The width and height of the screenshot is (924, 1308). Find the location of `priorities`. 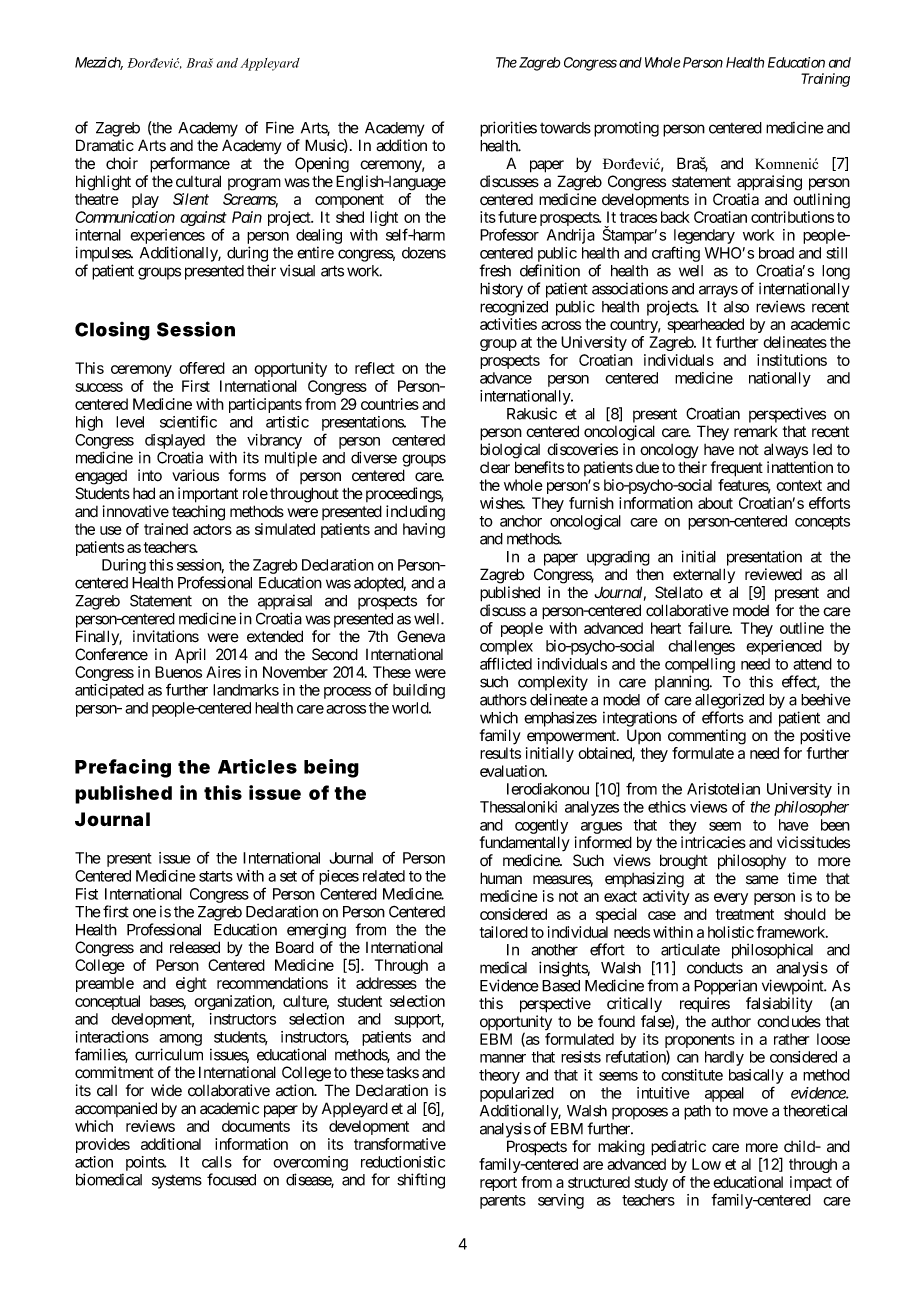

priorities is located at coordinates (508, 129).
